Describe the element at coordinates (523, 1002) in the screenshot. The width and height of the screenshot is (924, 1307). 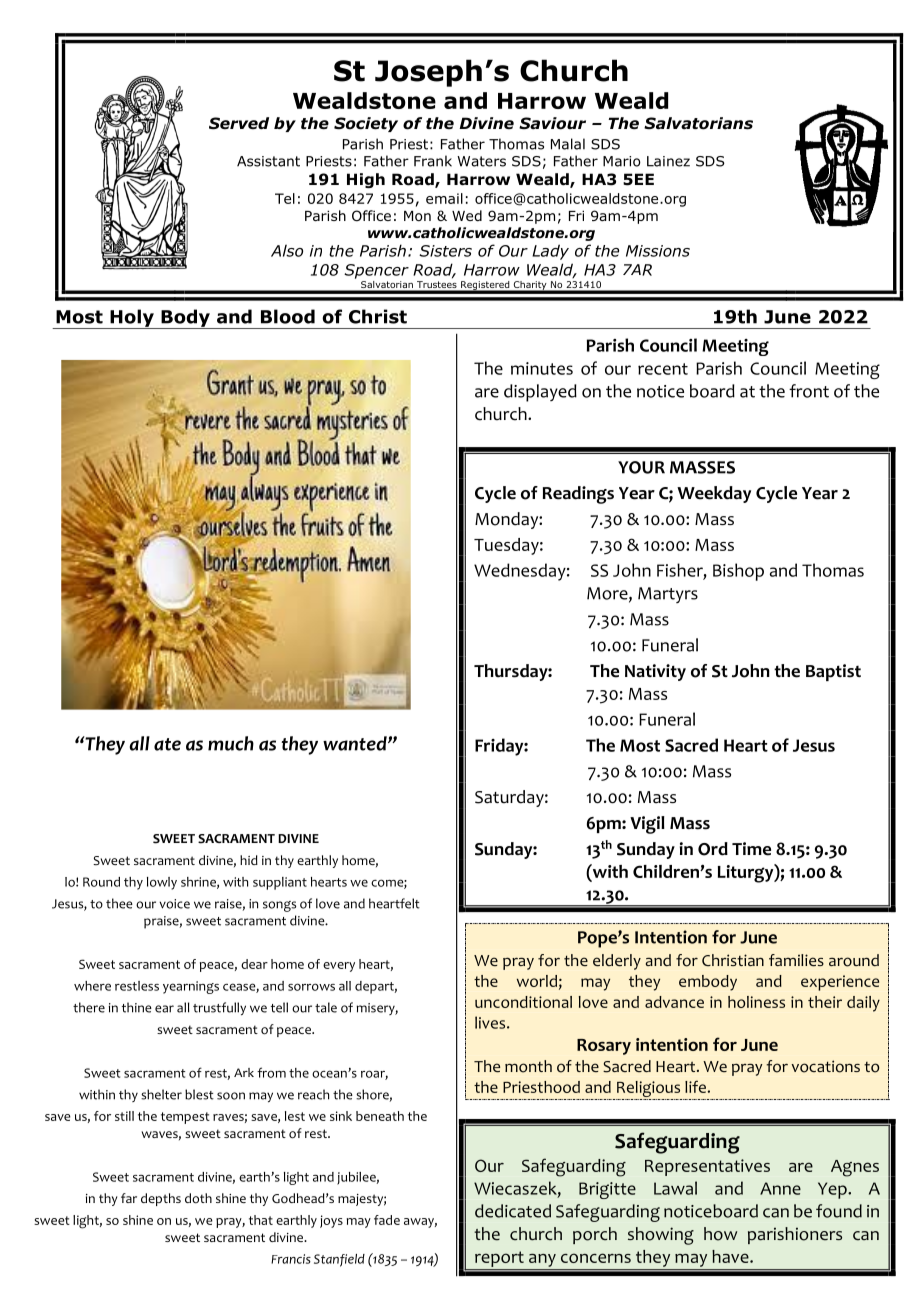
I see `unconditional` at that location.
